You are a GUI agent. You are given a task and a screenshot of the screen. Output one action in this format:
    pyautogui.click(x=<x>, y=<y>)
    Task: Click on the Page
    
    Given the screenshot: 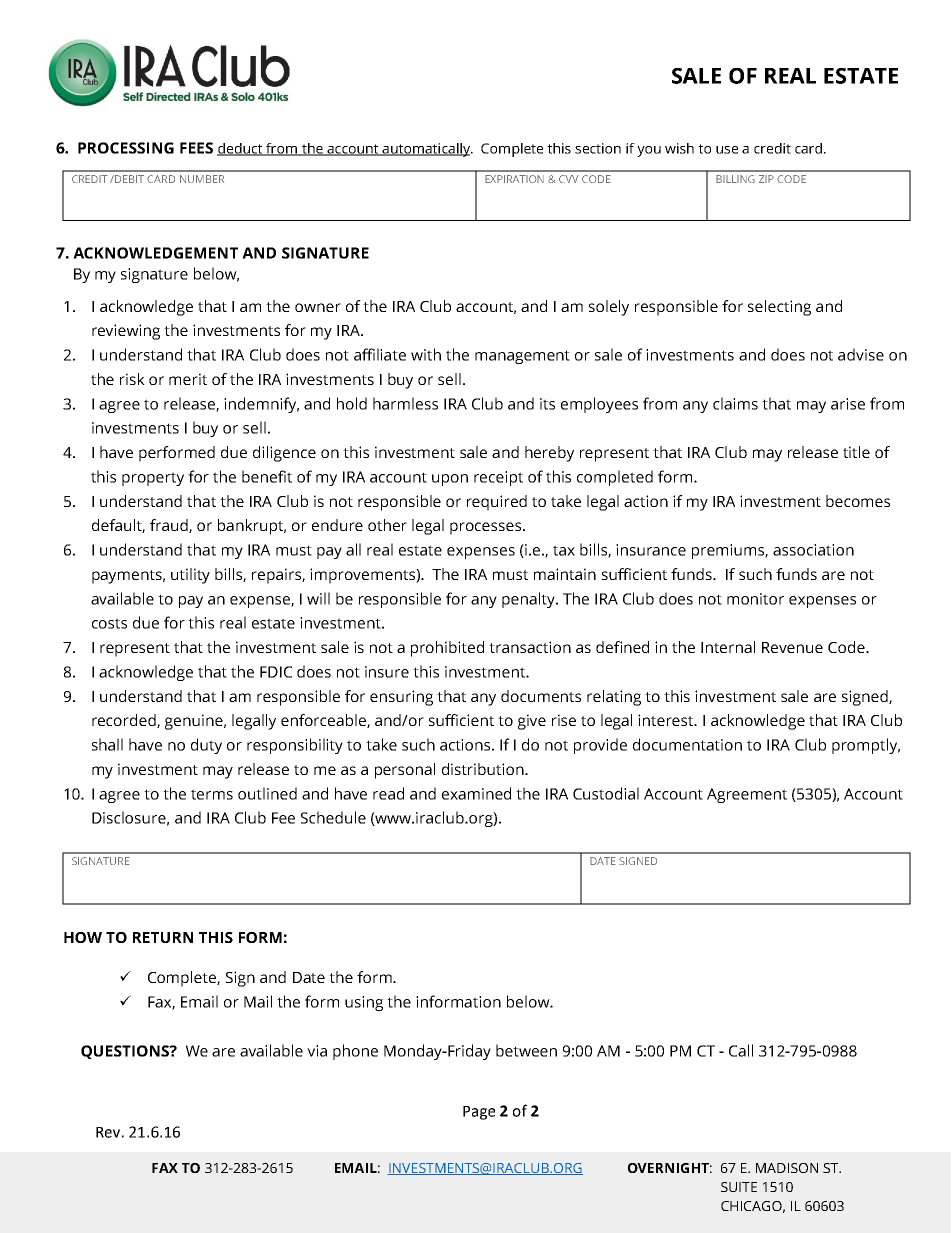 What is the action you would take?
    pyautogui.click(x=479, y=1113)
